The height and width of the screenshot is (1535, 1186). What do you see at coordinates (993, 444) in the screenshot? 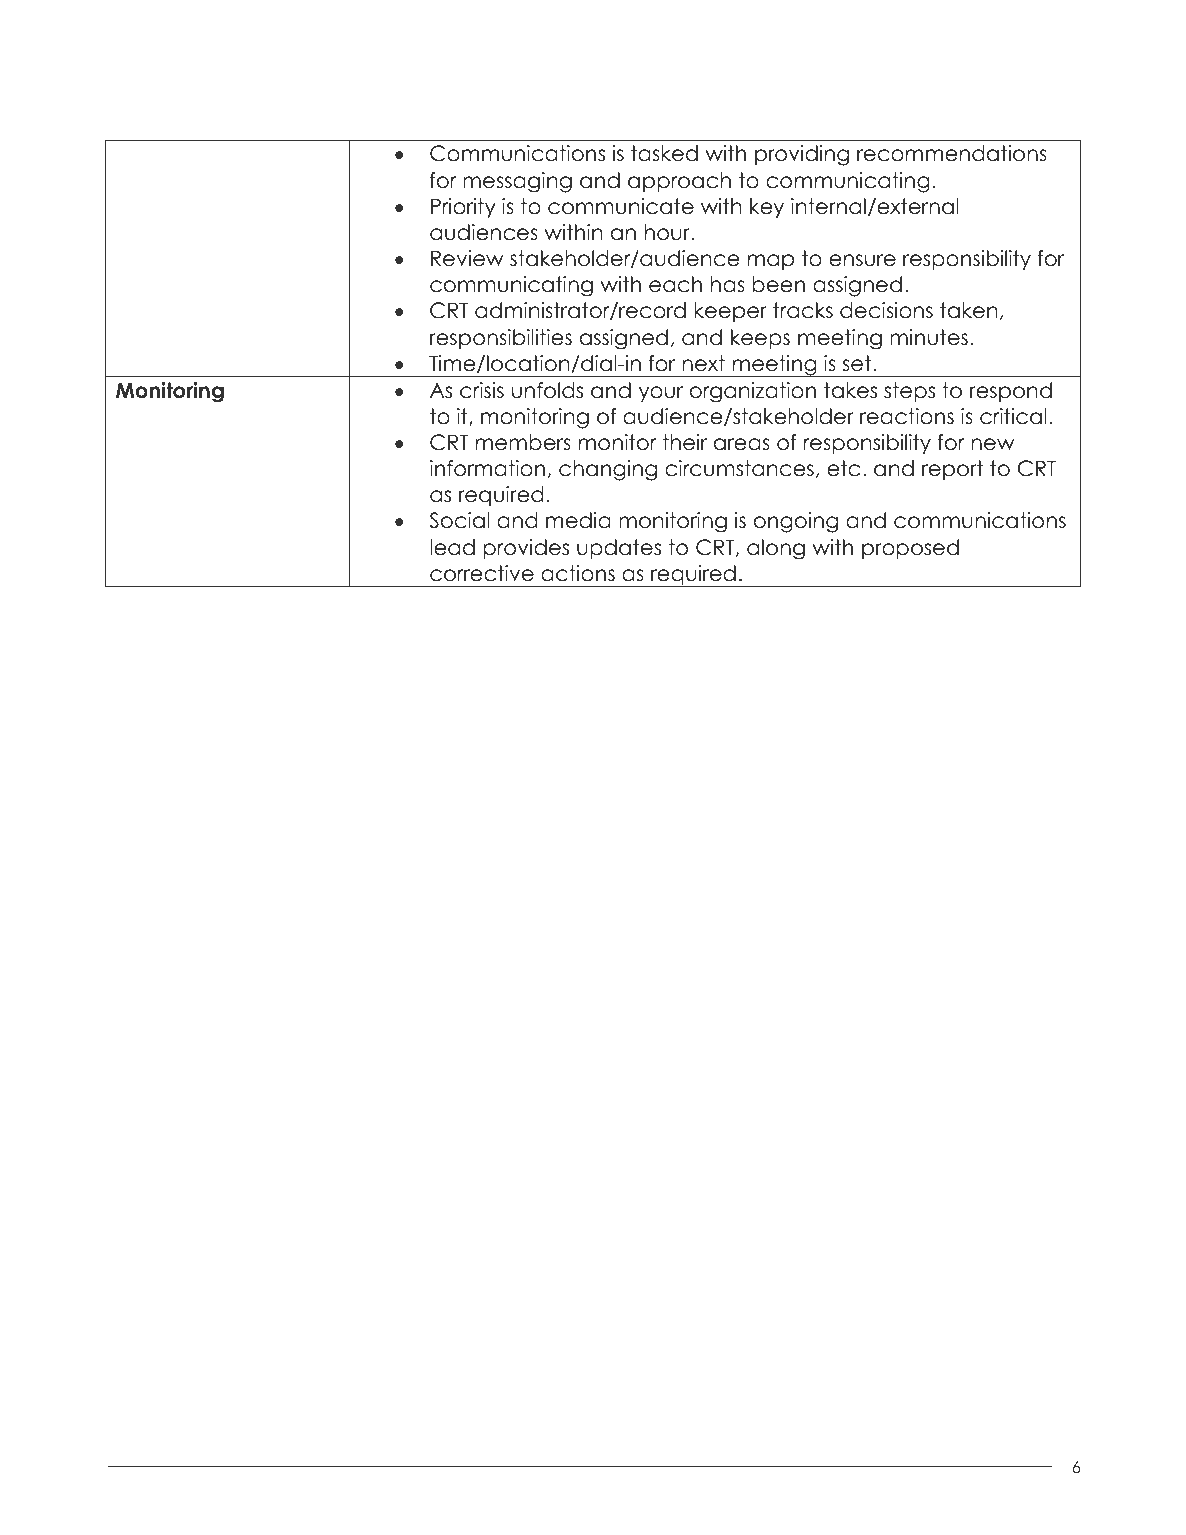
I see `new` at bounding box center [993, 444].
